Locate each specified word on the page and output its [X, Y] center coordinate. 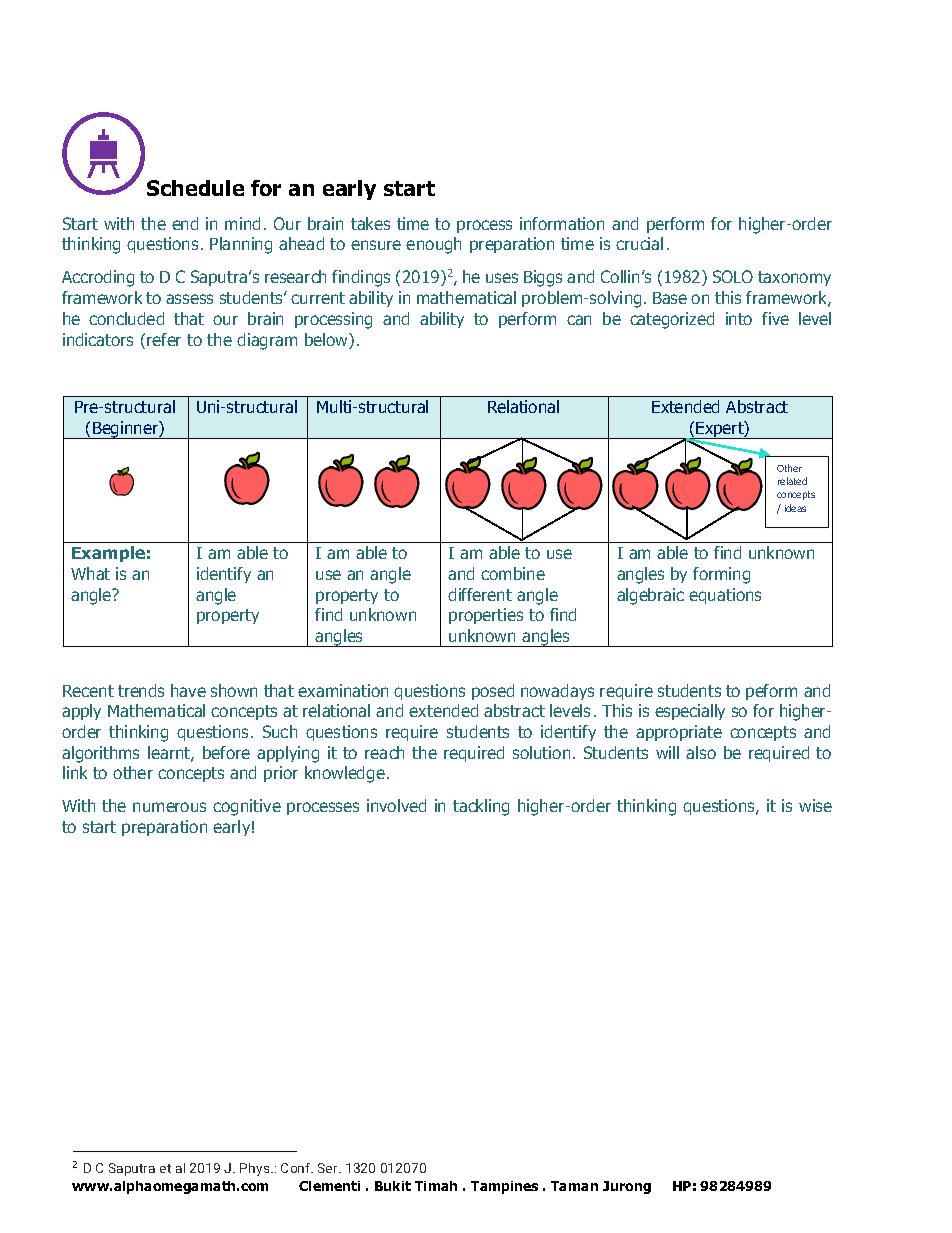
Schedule [195, 188]
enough [433, 245]
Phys [256, 1169]
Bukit [393, 1186]
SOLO [733, 276]
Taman [574, 1186]
